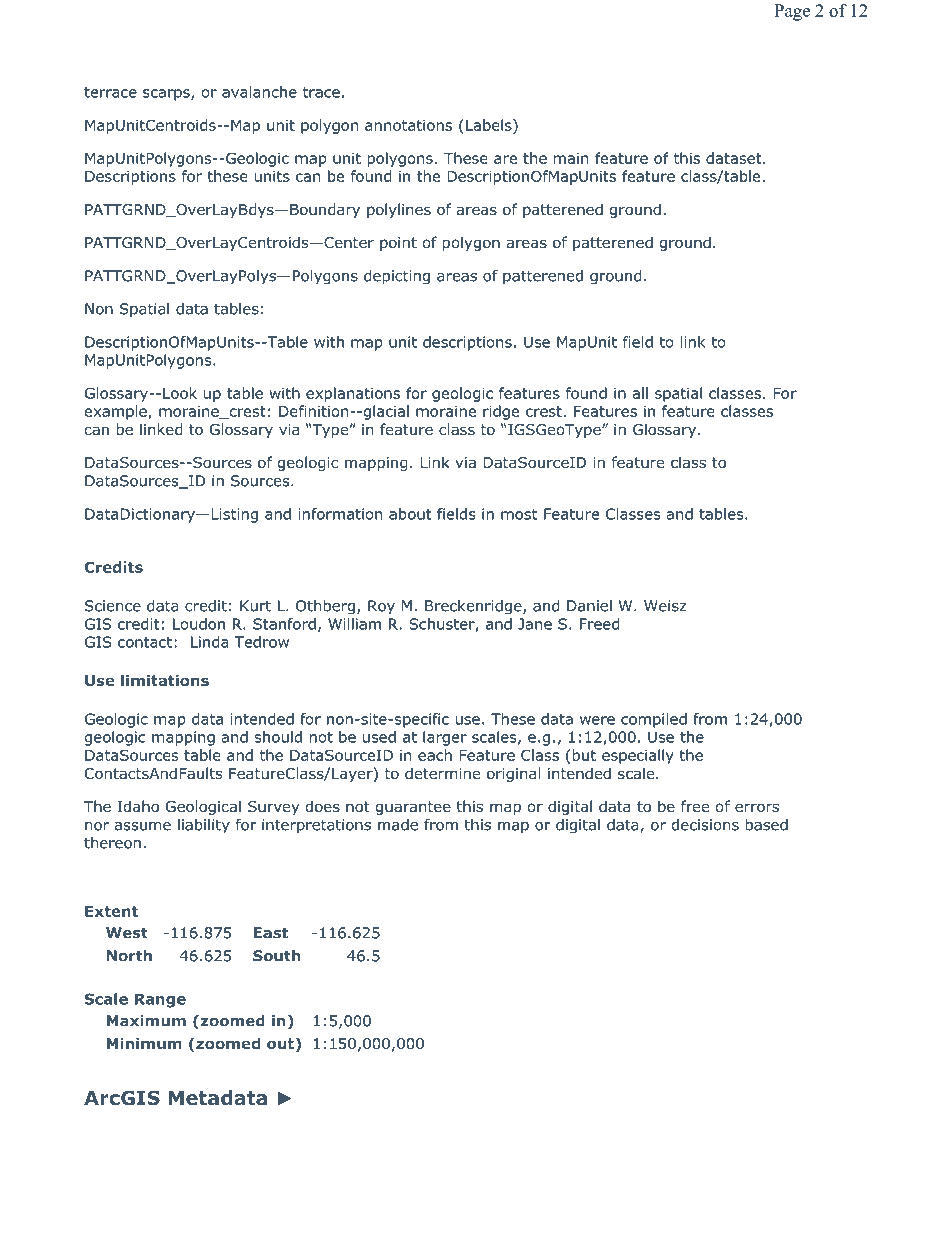 Image resolution: width=952 pixels, height=1233 pixels. I want to click on guarantee, so click(413, 808).
